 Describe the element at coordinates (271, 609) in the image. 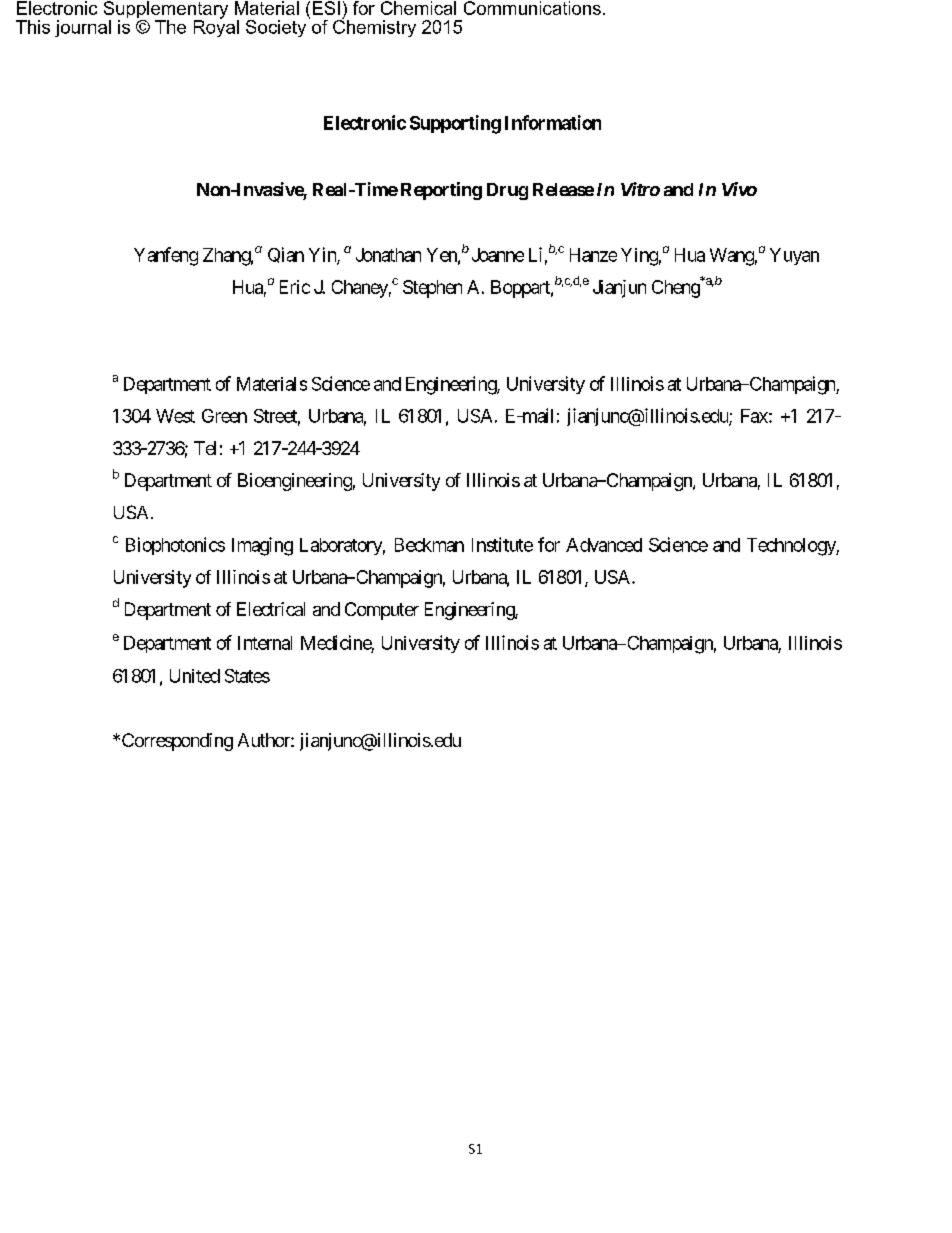

I see `Electrical` at that location.
